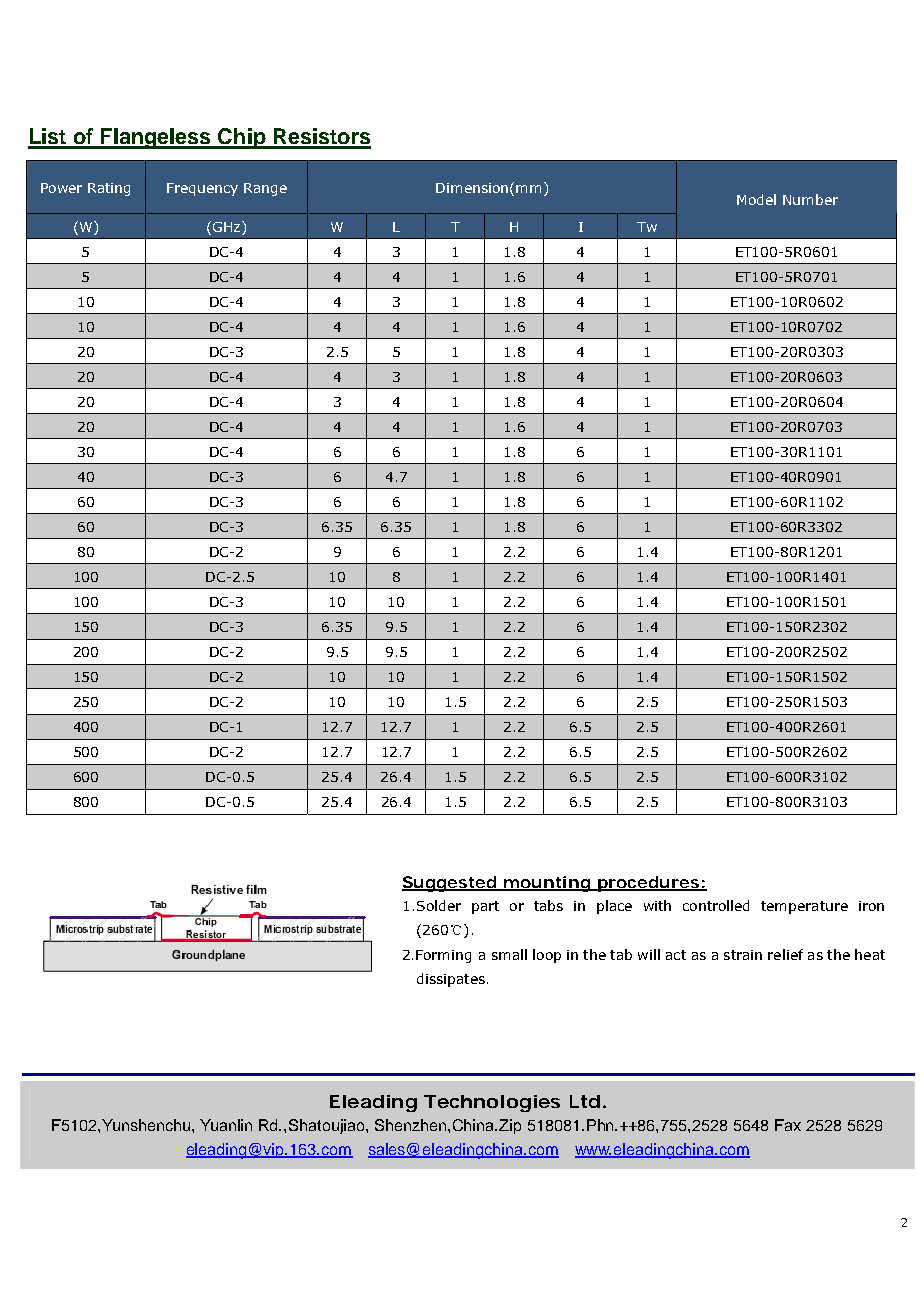 The image size is (924, 1308). Describe the element at coordinates (648, 884) in the image. I see `procedures` at that location.
